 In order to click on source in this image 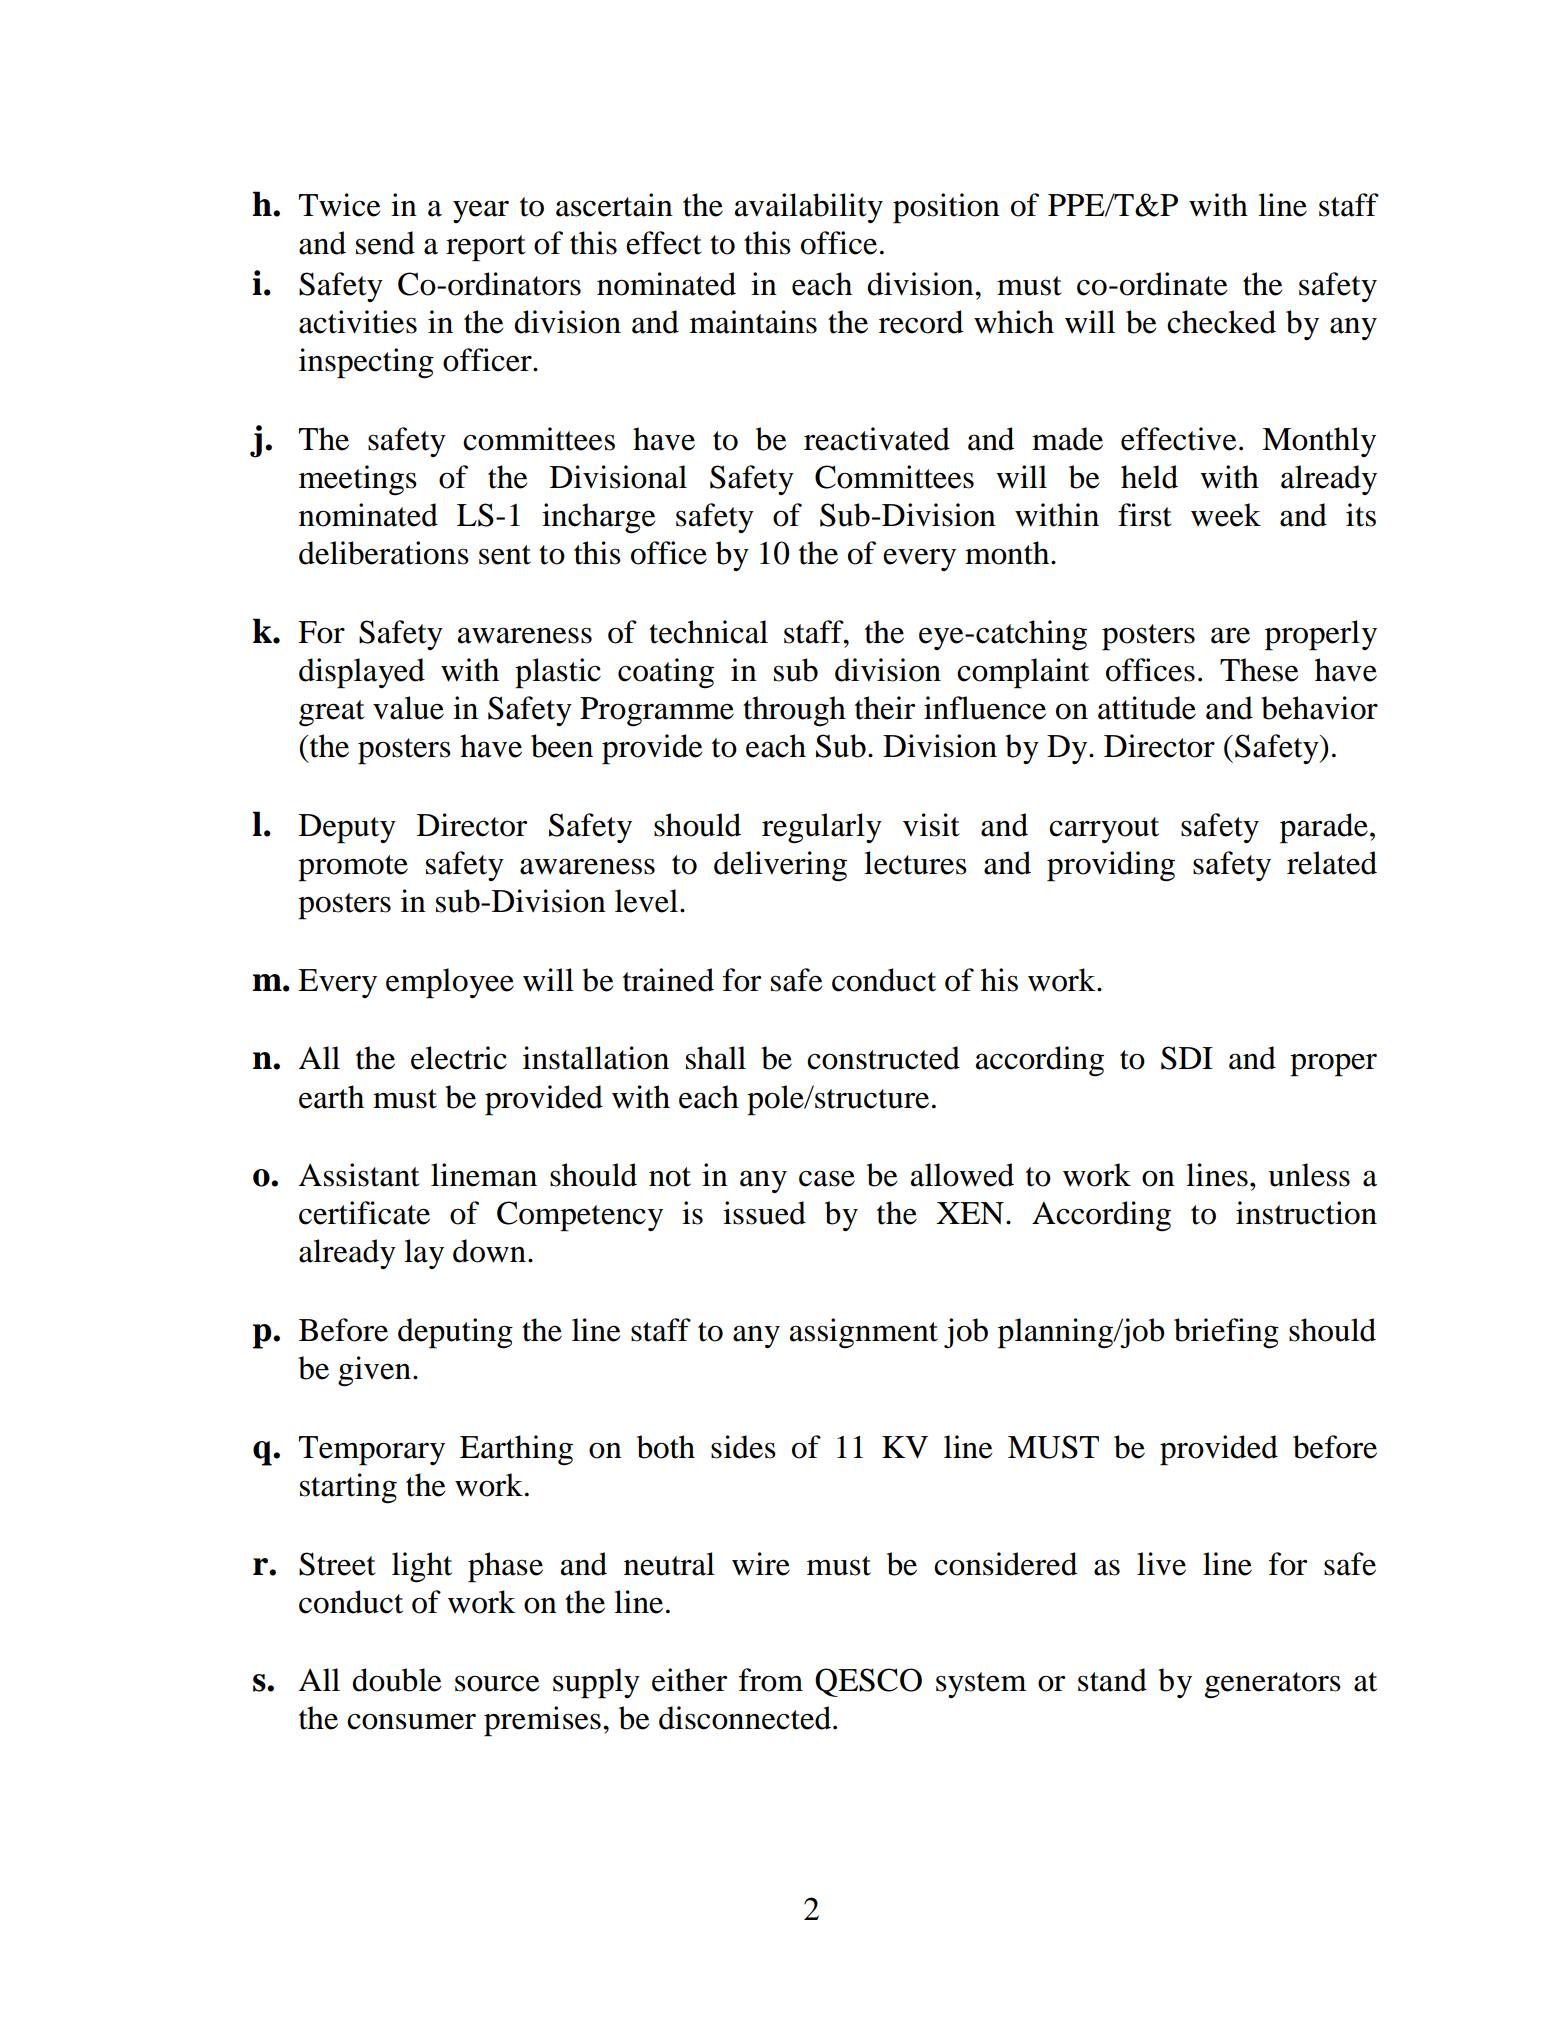, I will do `click(497, 1684)`.
